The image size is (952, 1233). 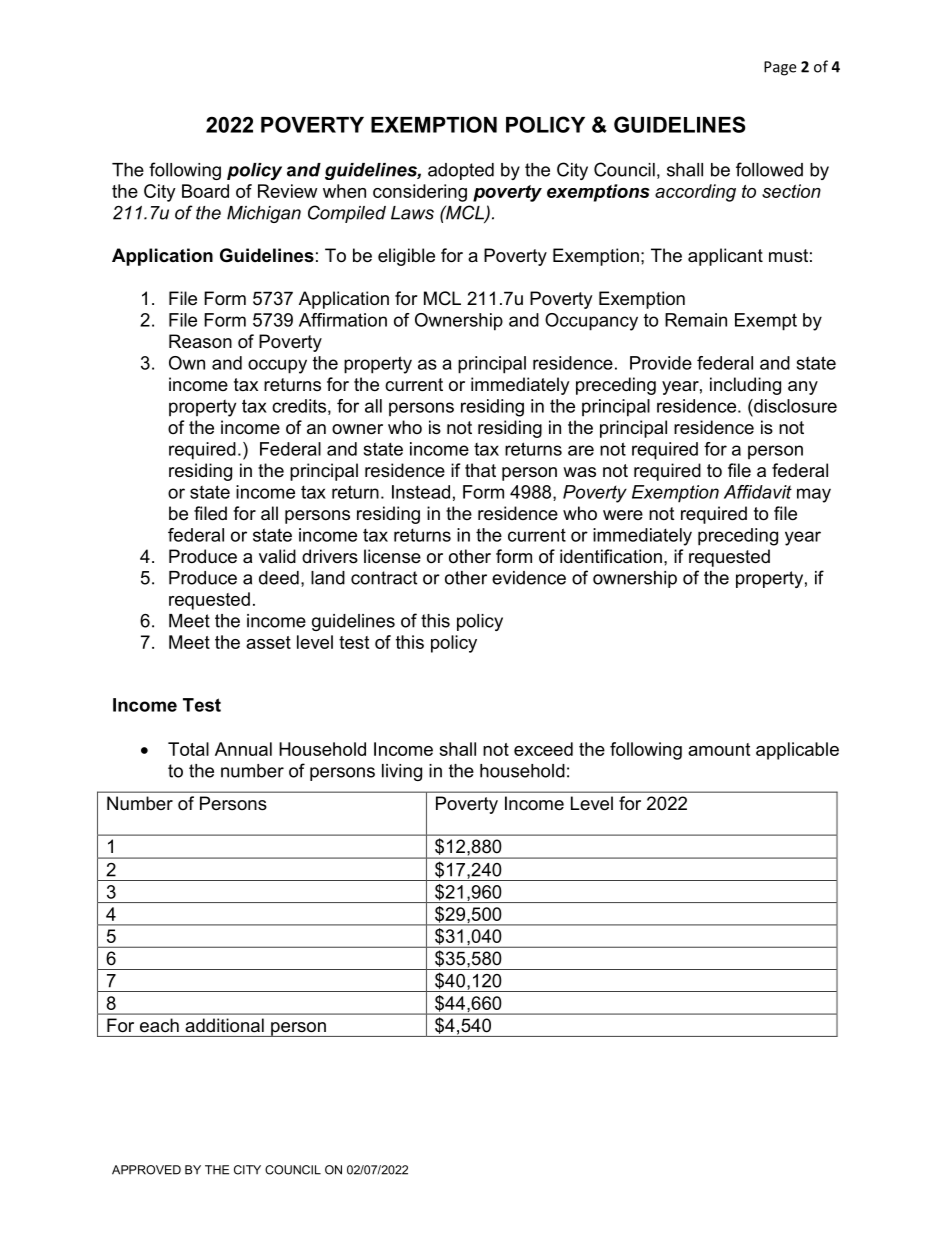 What do you see at coordinates (205, 191) in the screenshot?
I see `Board` at bounding box center [205, 191].
